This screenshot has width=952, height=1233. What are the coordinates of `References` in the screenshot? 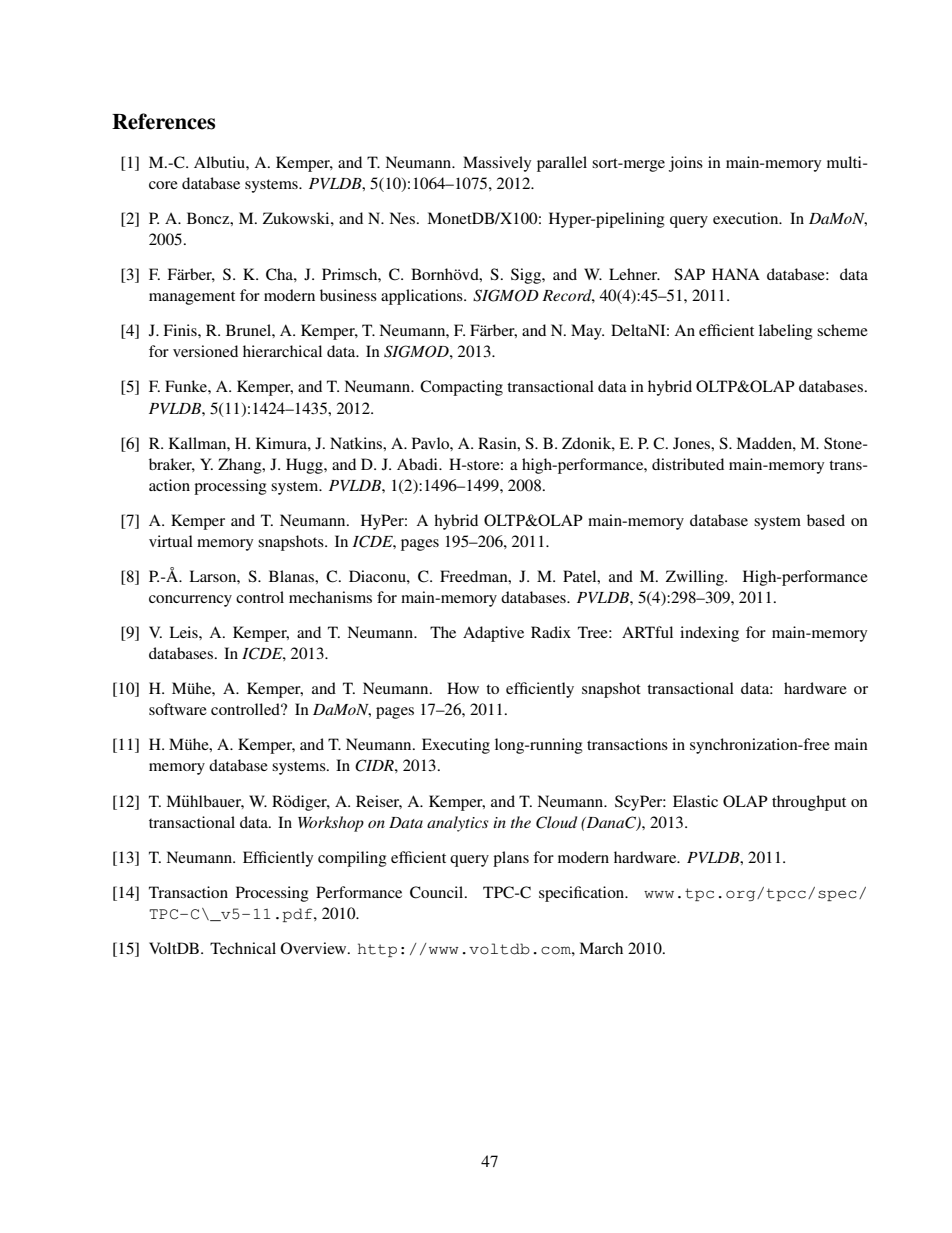 It's located at (163, 121).
